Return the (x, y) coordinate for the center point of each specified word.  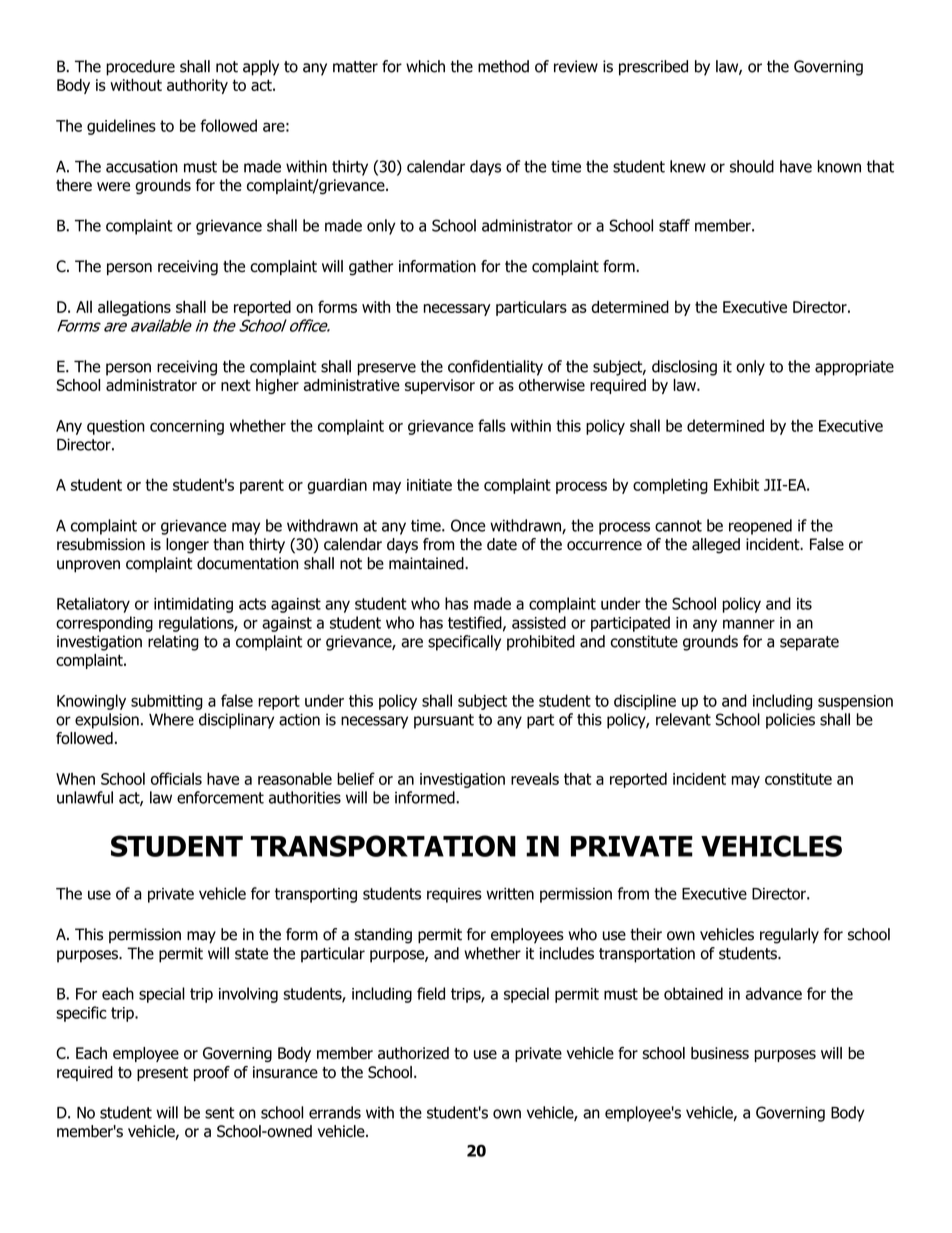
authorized (413, 1053)
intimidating (193, 605)
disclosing (684, 368)
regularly (789, 936)
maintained (427, 563)
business (720, 1053)
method (503, 66)
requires (454, 895)
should (752, 166)
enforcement (220, 797)
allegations (134, 308)
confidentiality (495, 368)
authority (197, 86)
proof (212, 1073)
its (804, 604)
